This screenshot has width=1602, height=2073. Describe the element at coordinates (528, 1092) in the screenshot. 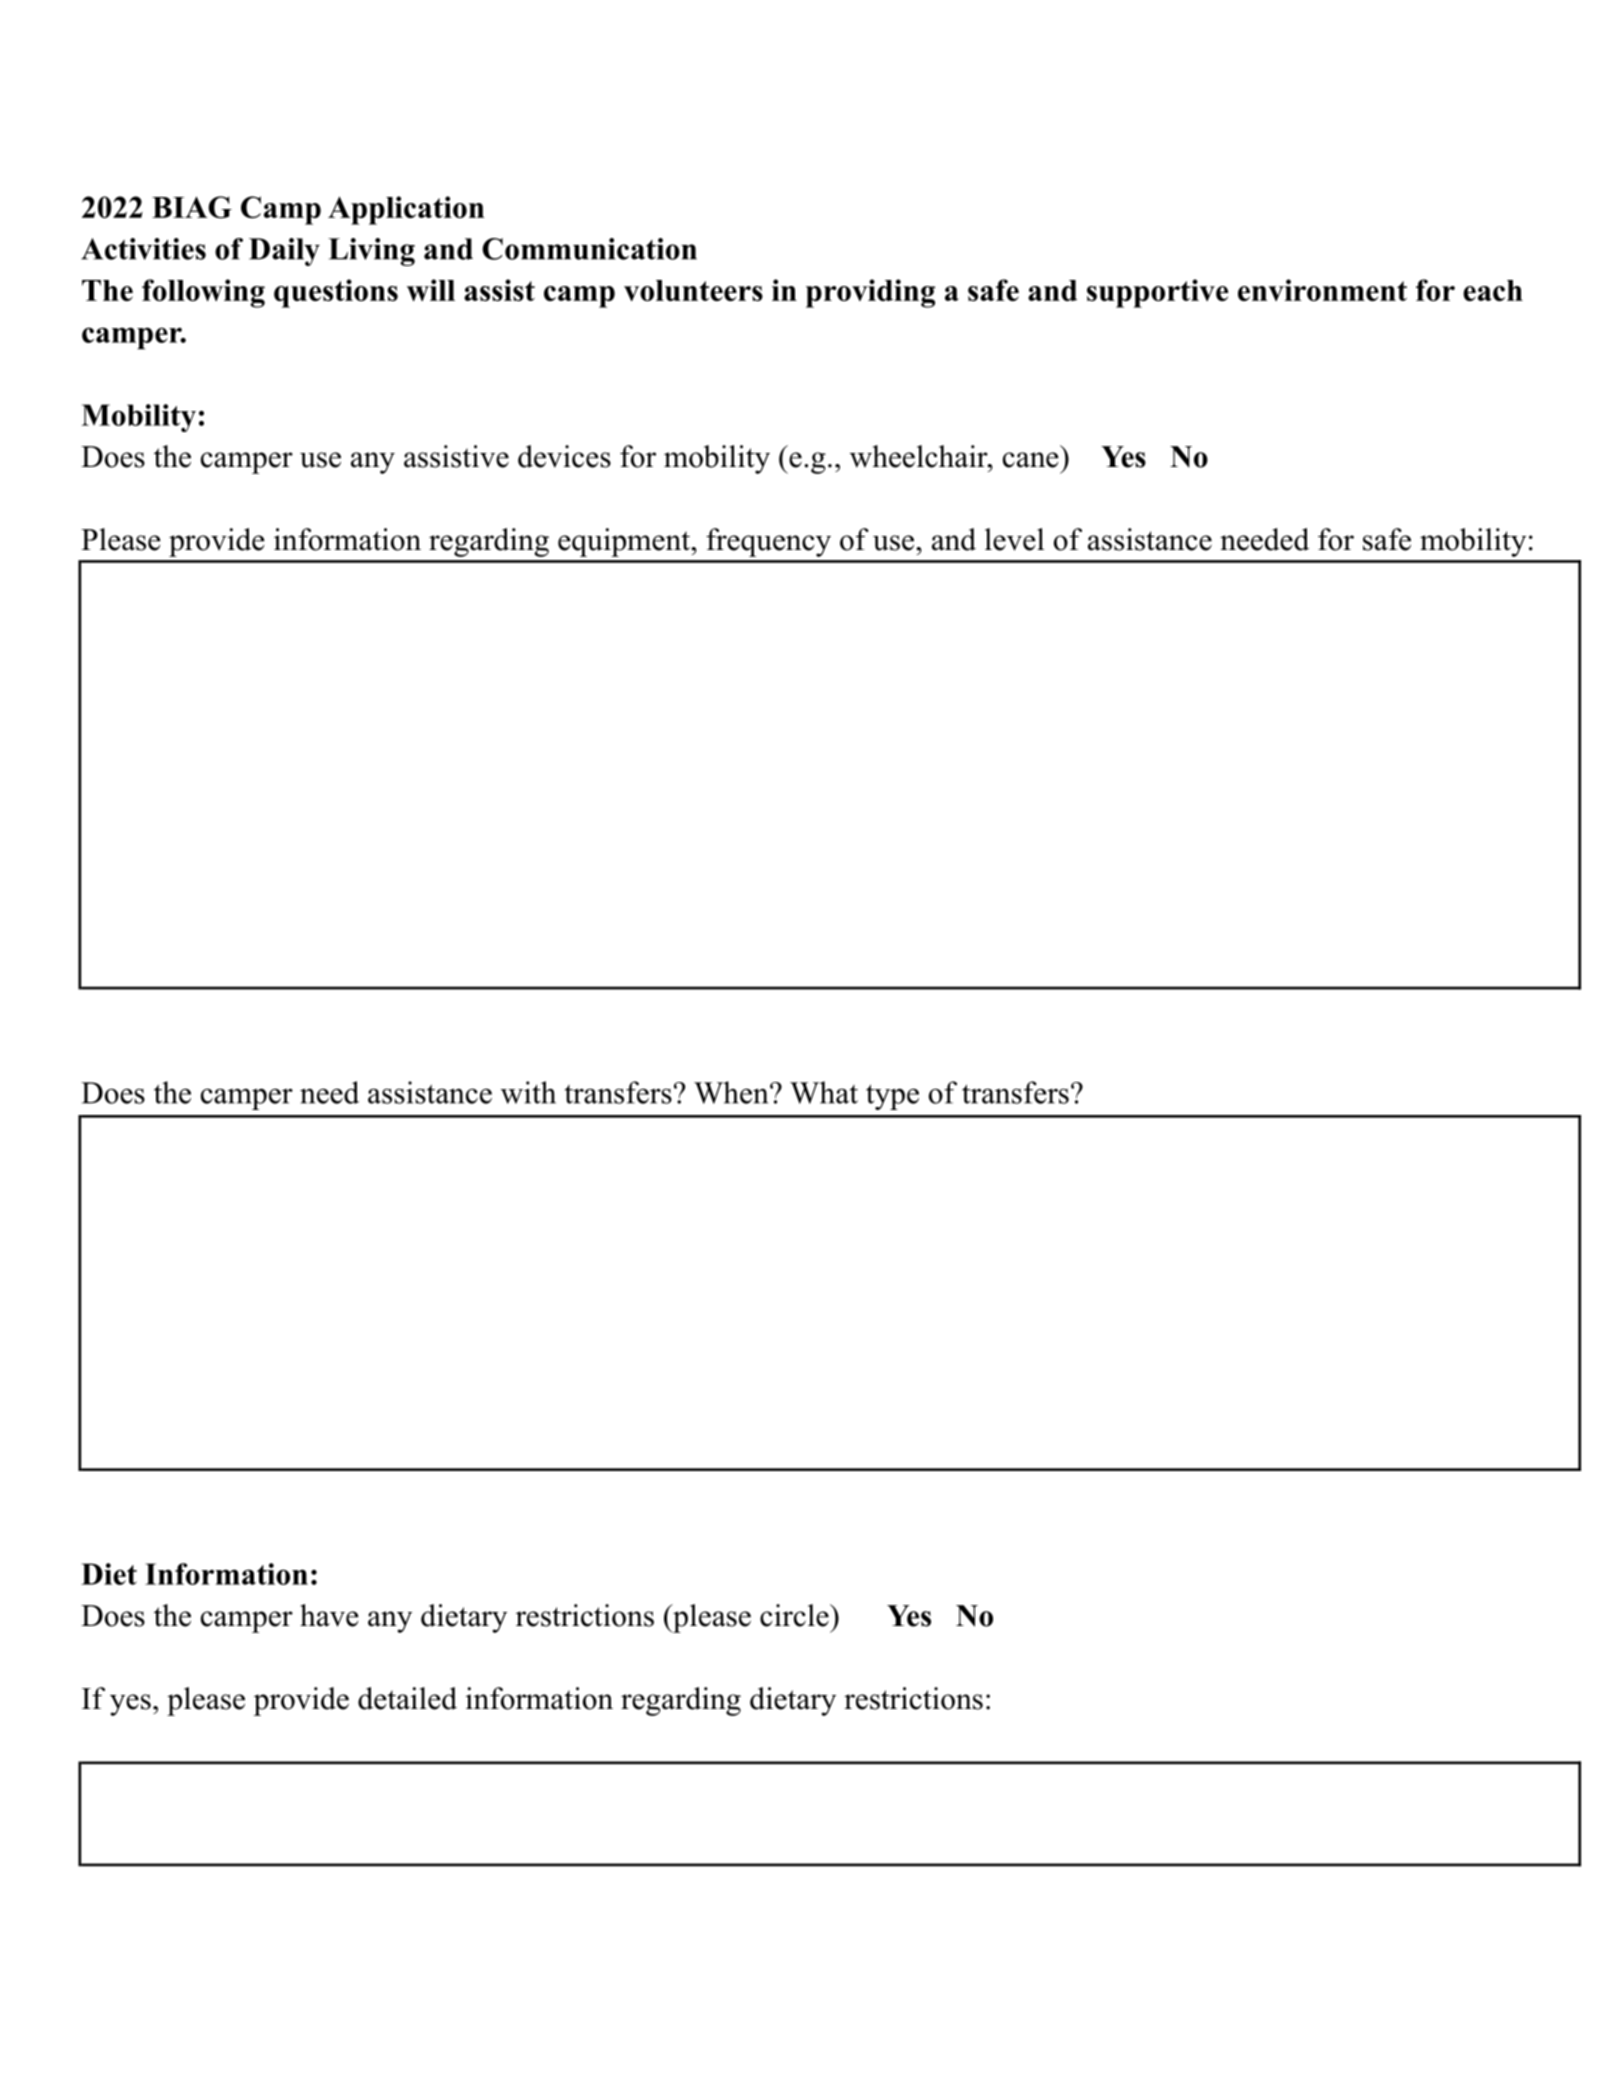

I see `with` at that location.
